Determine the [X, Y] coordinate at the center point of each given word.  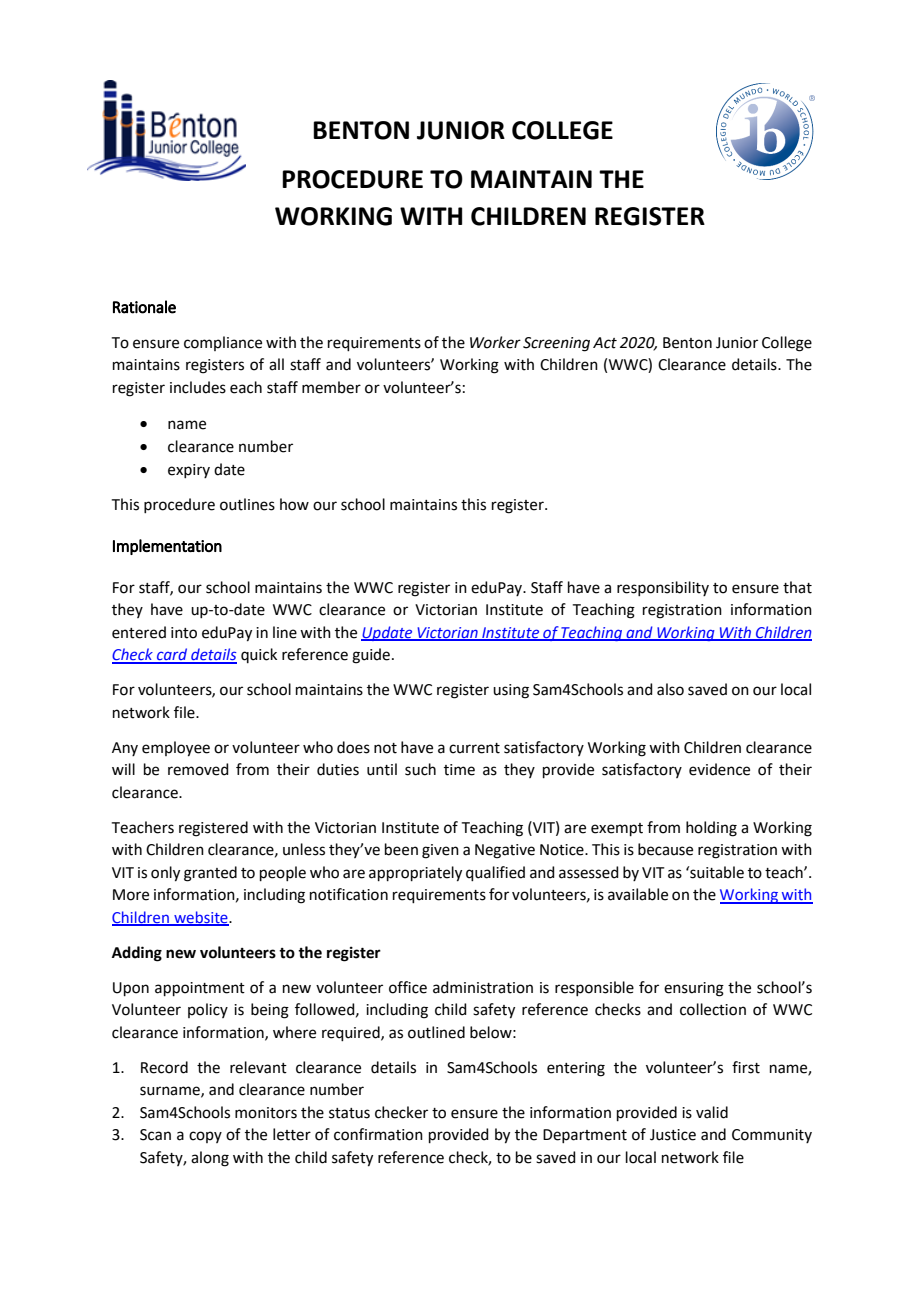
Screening [556, 344]
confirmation [378, 1134]
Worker [495, 342]
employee [176, 749]
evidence [719, 769]
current [474, 748]
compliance [223, 343]
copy [205, 1137]
